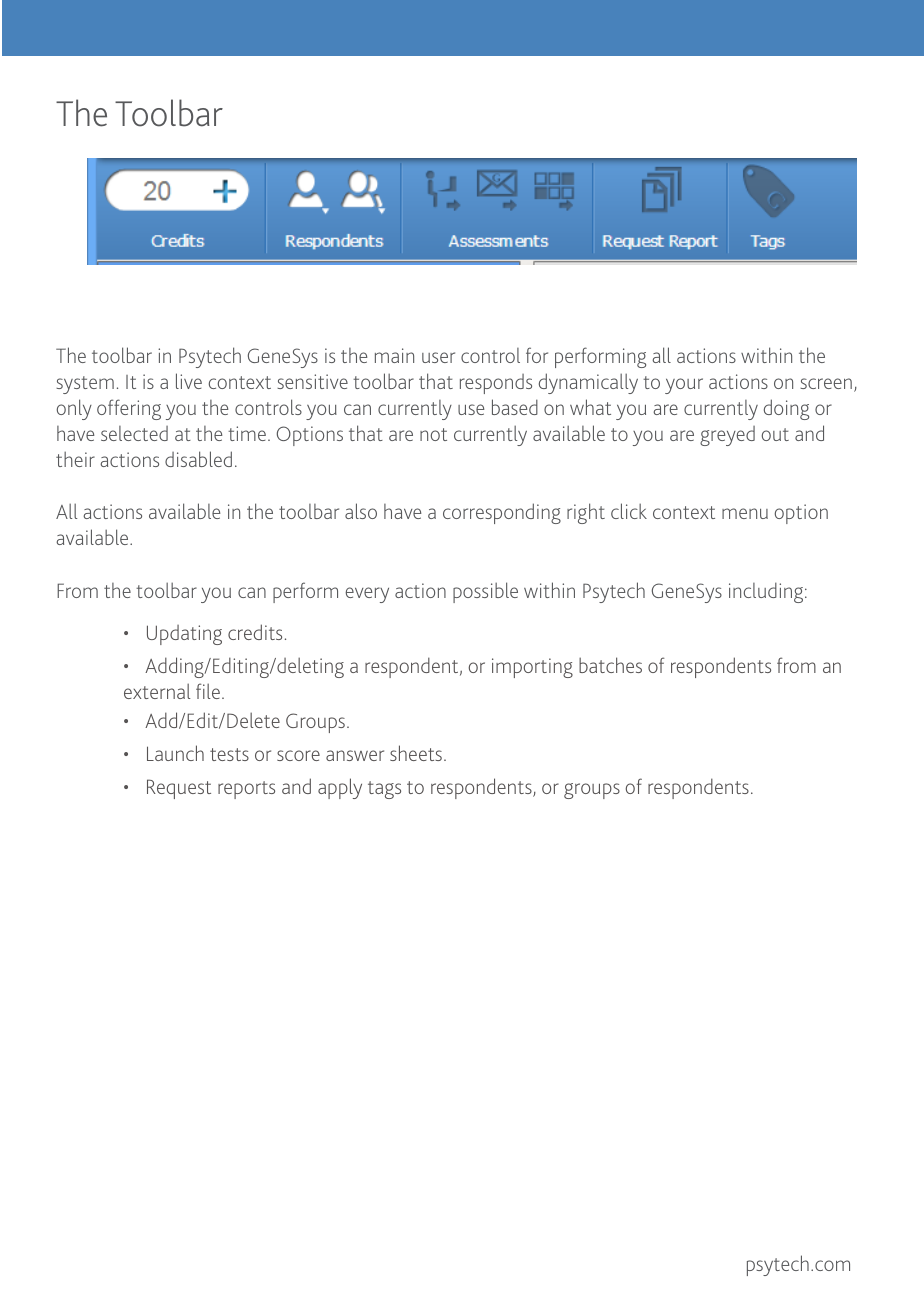  What do you see at coordinates (157, 691) in the screenshot?
I see `external` at bounding box center [157, 691].
